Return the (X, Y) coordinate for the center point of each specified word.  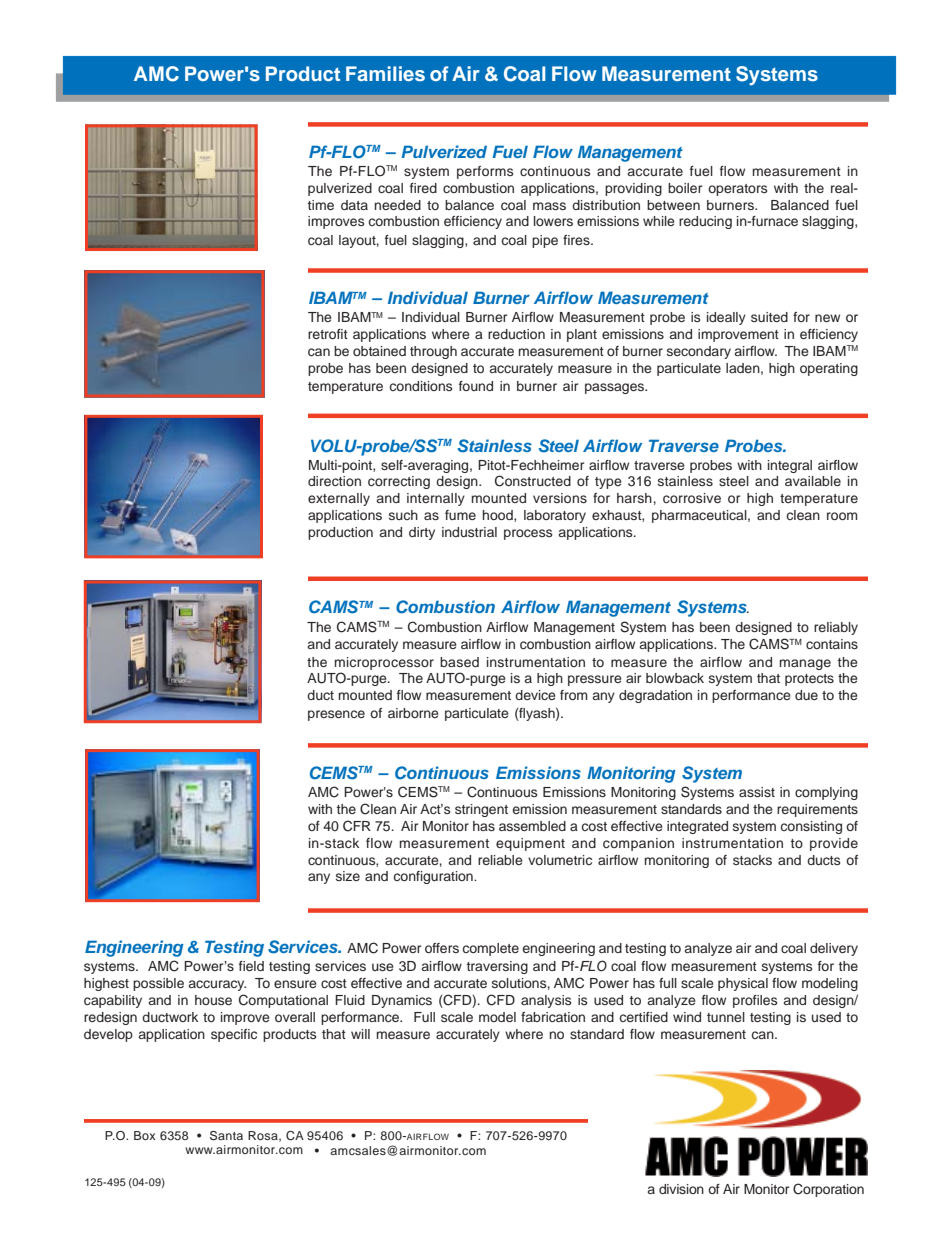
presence (336, 715)
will (360, 1034)
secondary (699, 352)
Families (385, 73)
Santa (226, 1136)
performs (485, 172)
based (459, 662)
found (476, 386)
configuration (434, 877)
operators (737, 190)
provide (834, 844)
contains (832, 644)
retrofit (328, 334)
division (681, 1189)
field (251, 966)
